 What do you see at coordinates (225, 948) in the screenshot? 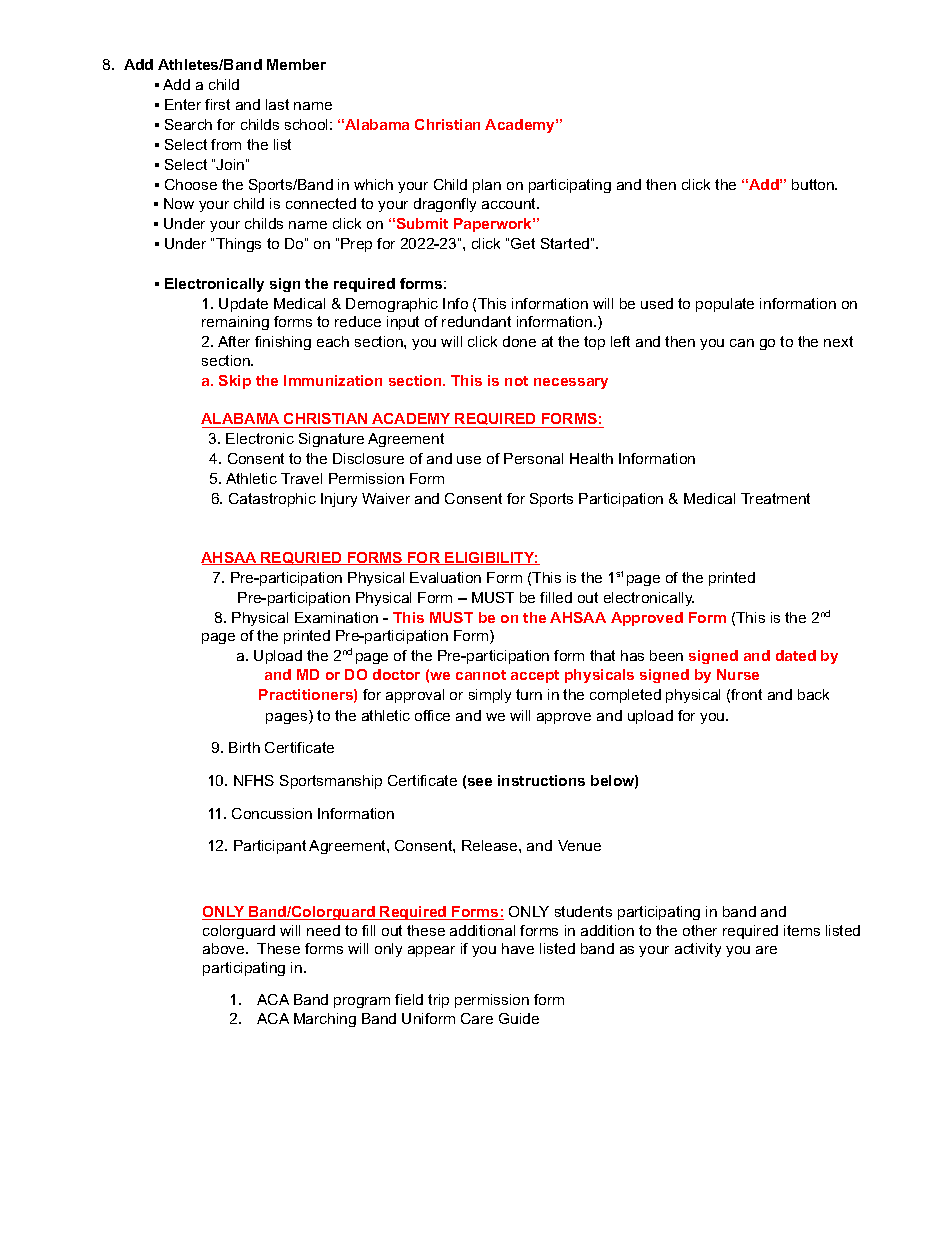
I see `above` at bounding box center [225, 948].
